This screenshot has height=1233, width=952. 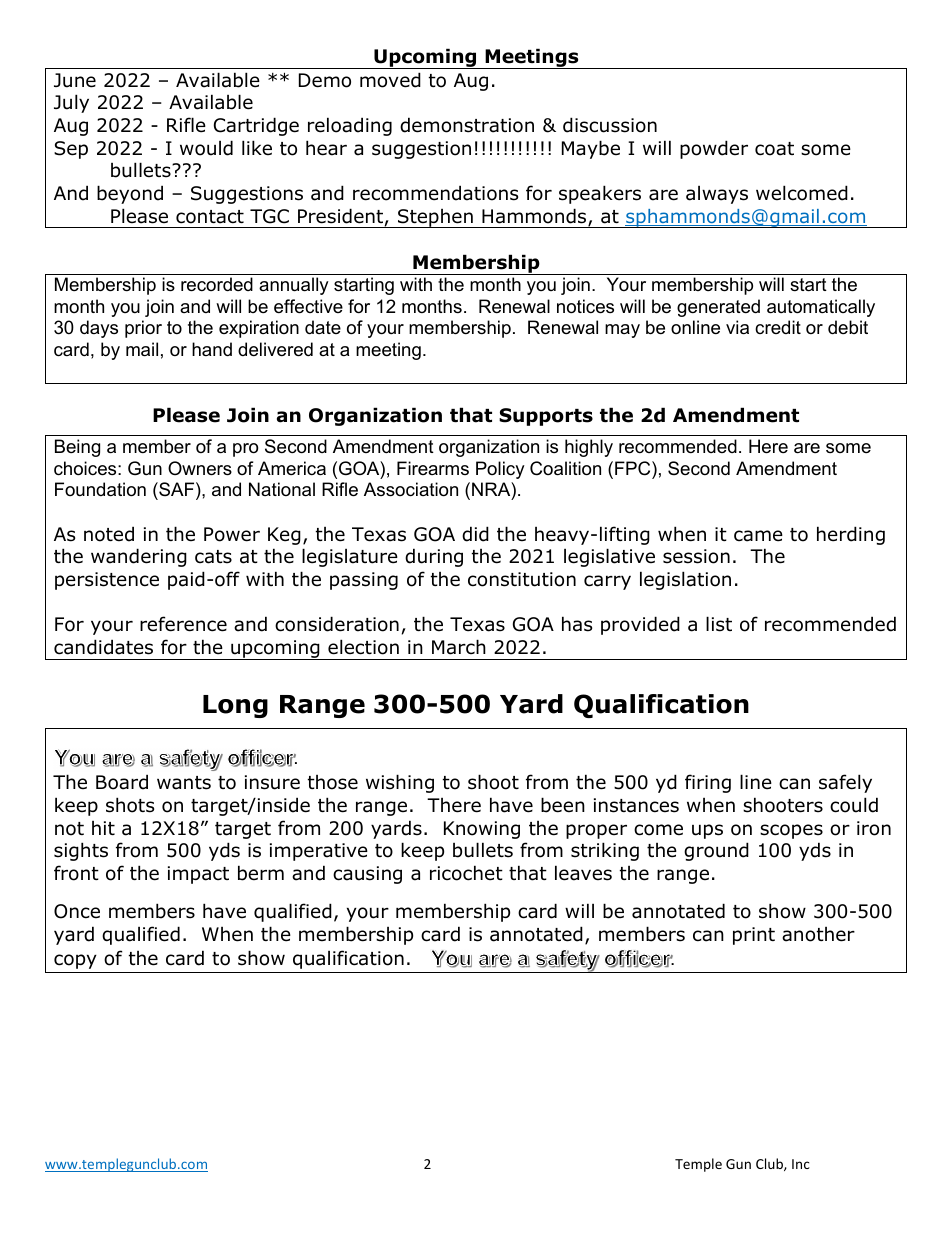 What do you see at coordinates (754, 936) in the screenshot?
I see `print` at bounding box center [754, 936].
